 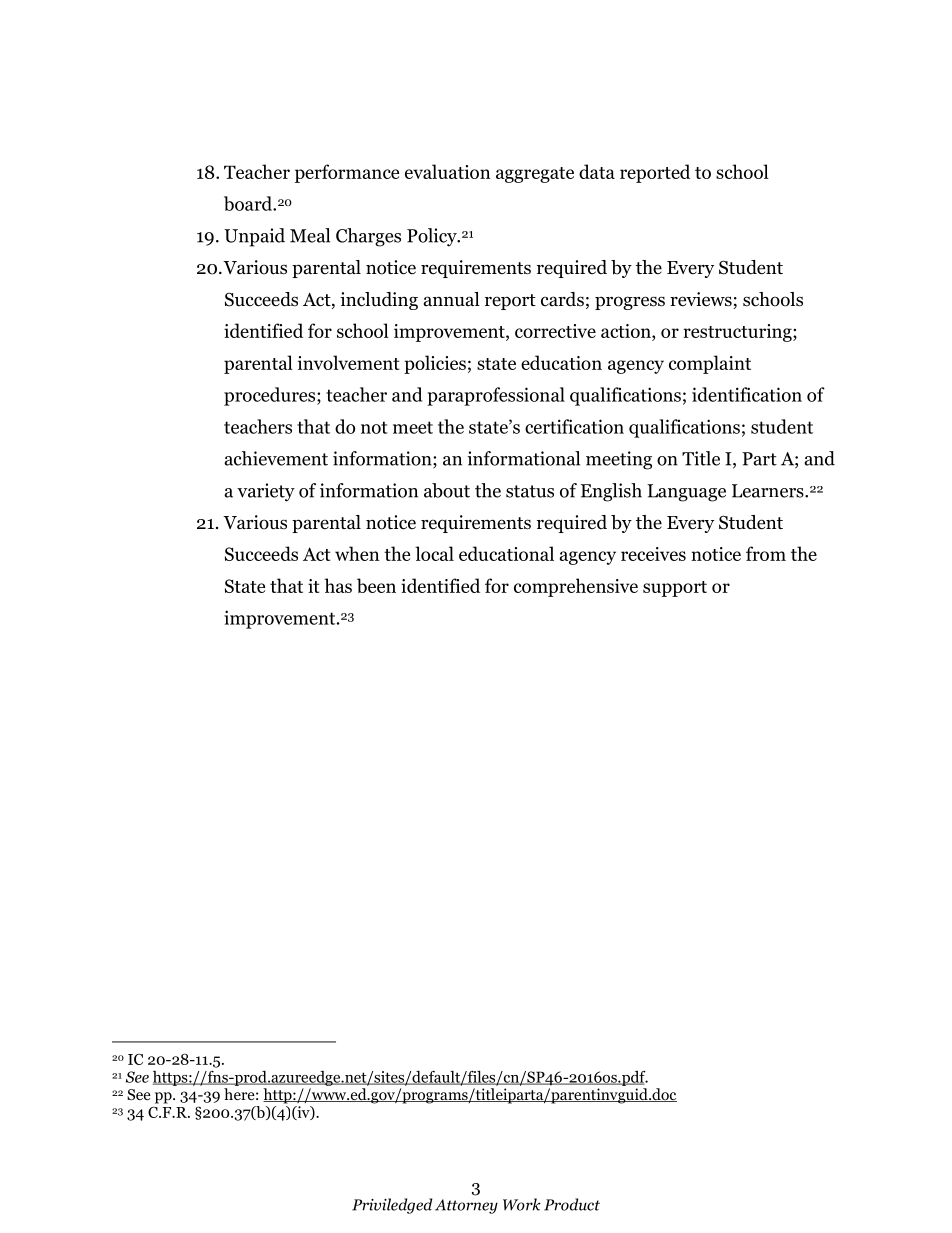 What do you see at coordinates (576, 587) in the screenshot?
I see `comprehensive` at bounding box center [576, 587].
